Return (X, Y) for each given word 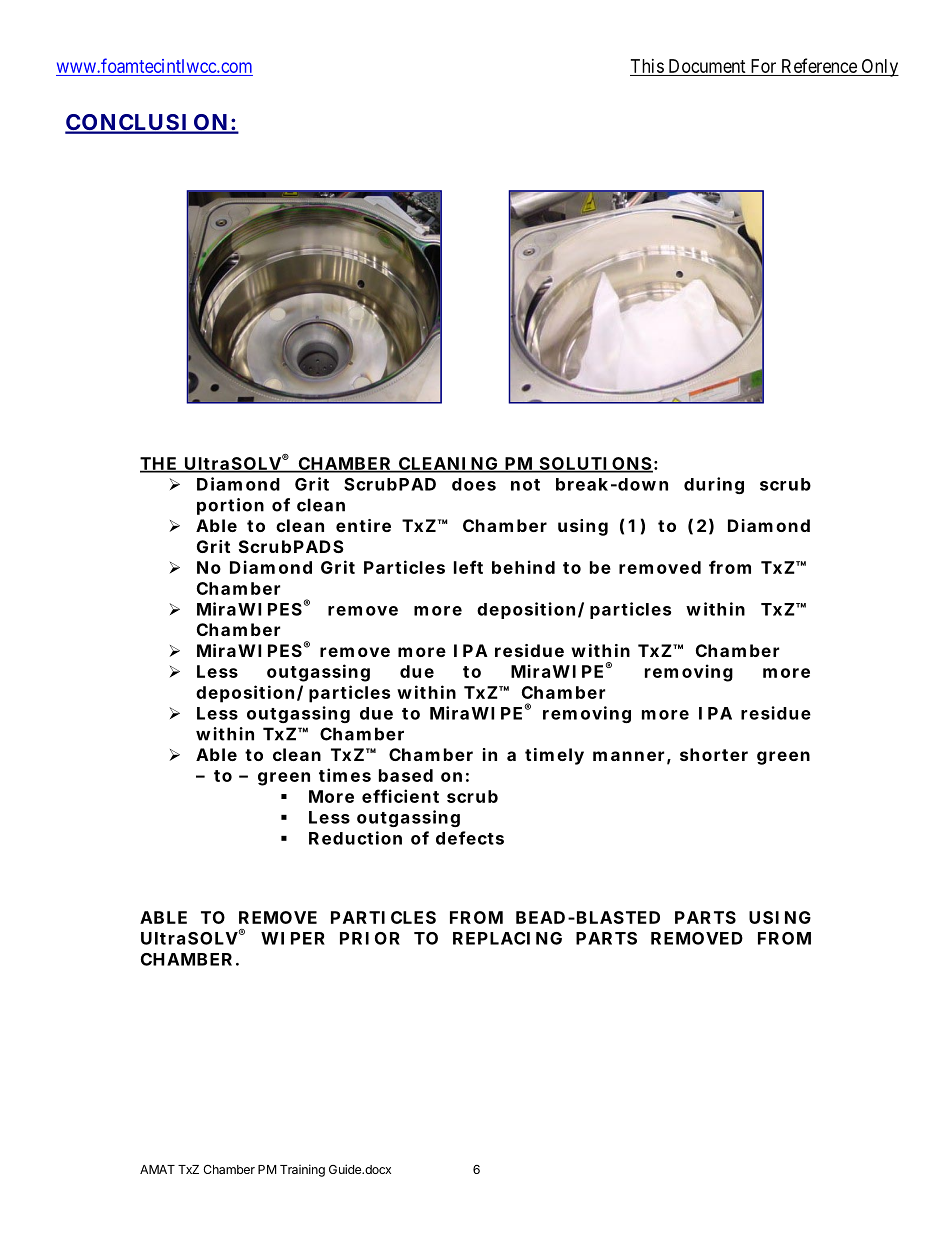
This (647, 66)
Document (707, 66)
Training (302, 1170)
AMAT (157, 1169)
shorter (714, 754)
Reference (819, 65)
